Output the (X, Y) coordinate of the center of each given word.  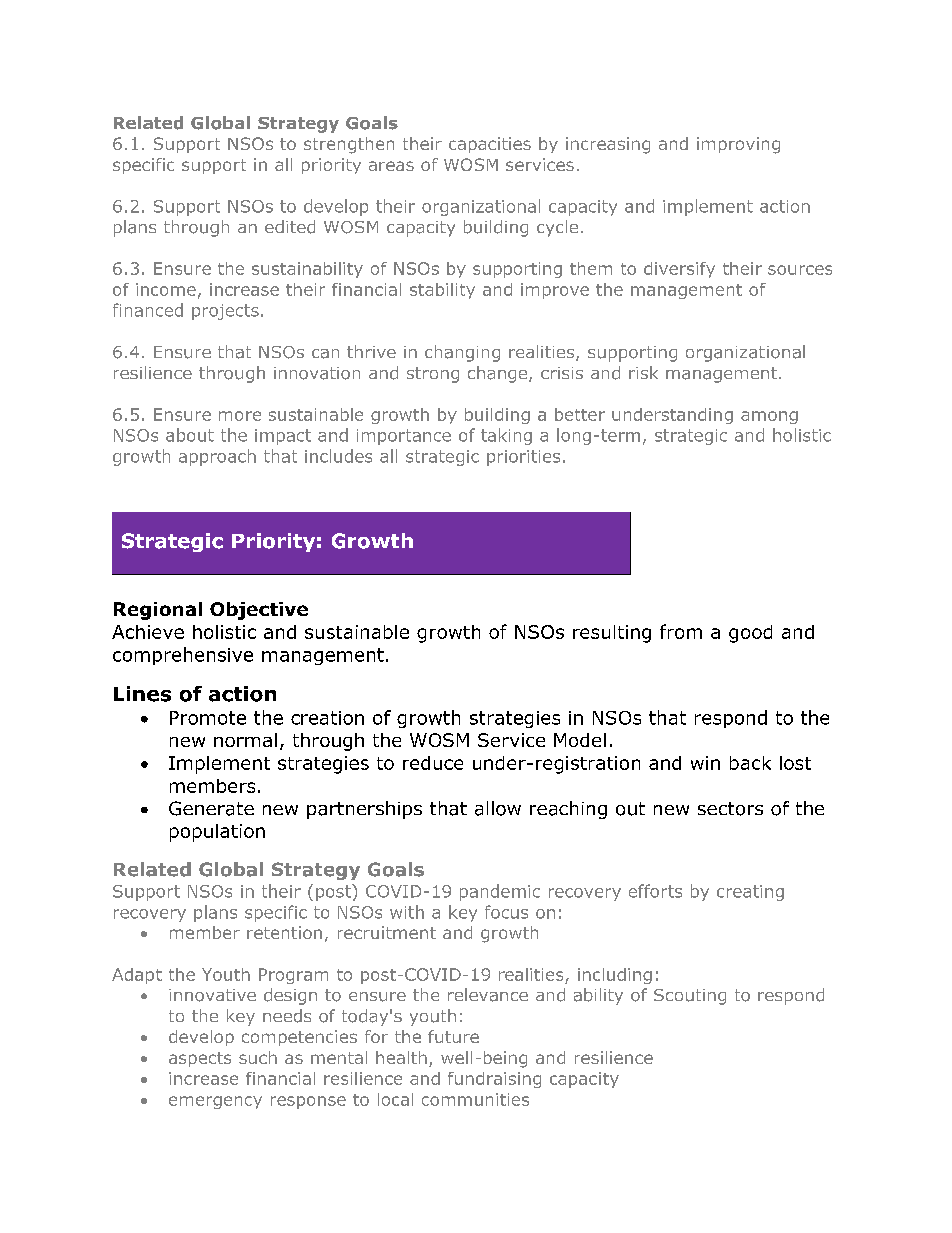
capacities (490, 145)
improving (738, 145)
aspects (200, 1059)
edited (290, 227)
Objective (259, 611)
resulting (612, 634)
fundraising (494, 1080)
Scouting (690, 997)
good (750, 634)
